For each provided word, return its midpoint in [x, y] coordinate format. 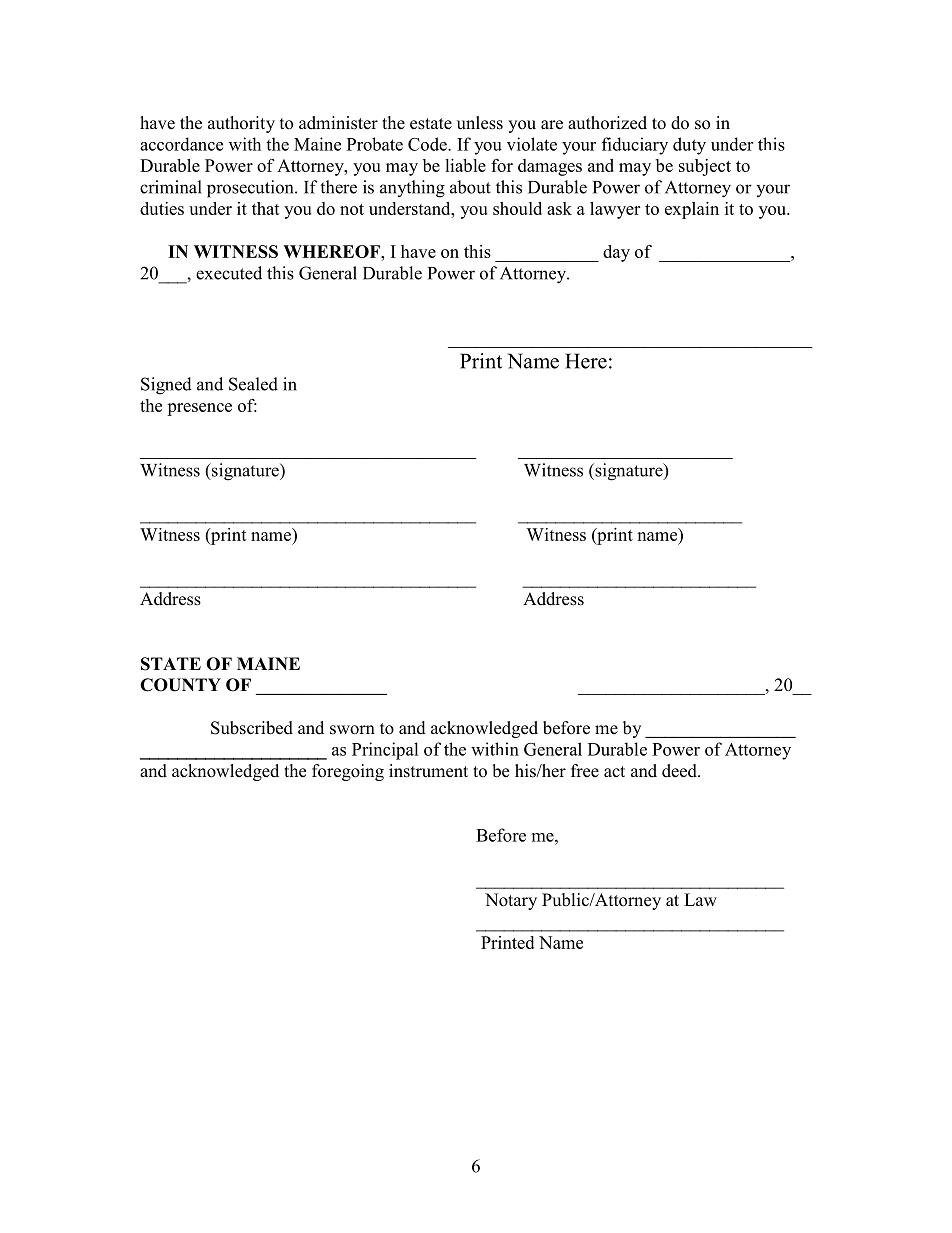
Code [428, 144]
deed [680, 771]
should [517, 208]
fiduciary [635, 146]
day [616, 253]
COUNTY [180, 685]
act [614, 771]
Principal [385, 751]
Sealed [253, 384]
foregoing [348, 772]
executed [229, 273]
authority [241, 124]
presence [199, 409]
